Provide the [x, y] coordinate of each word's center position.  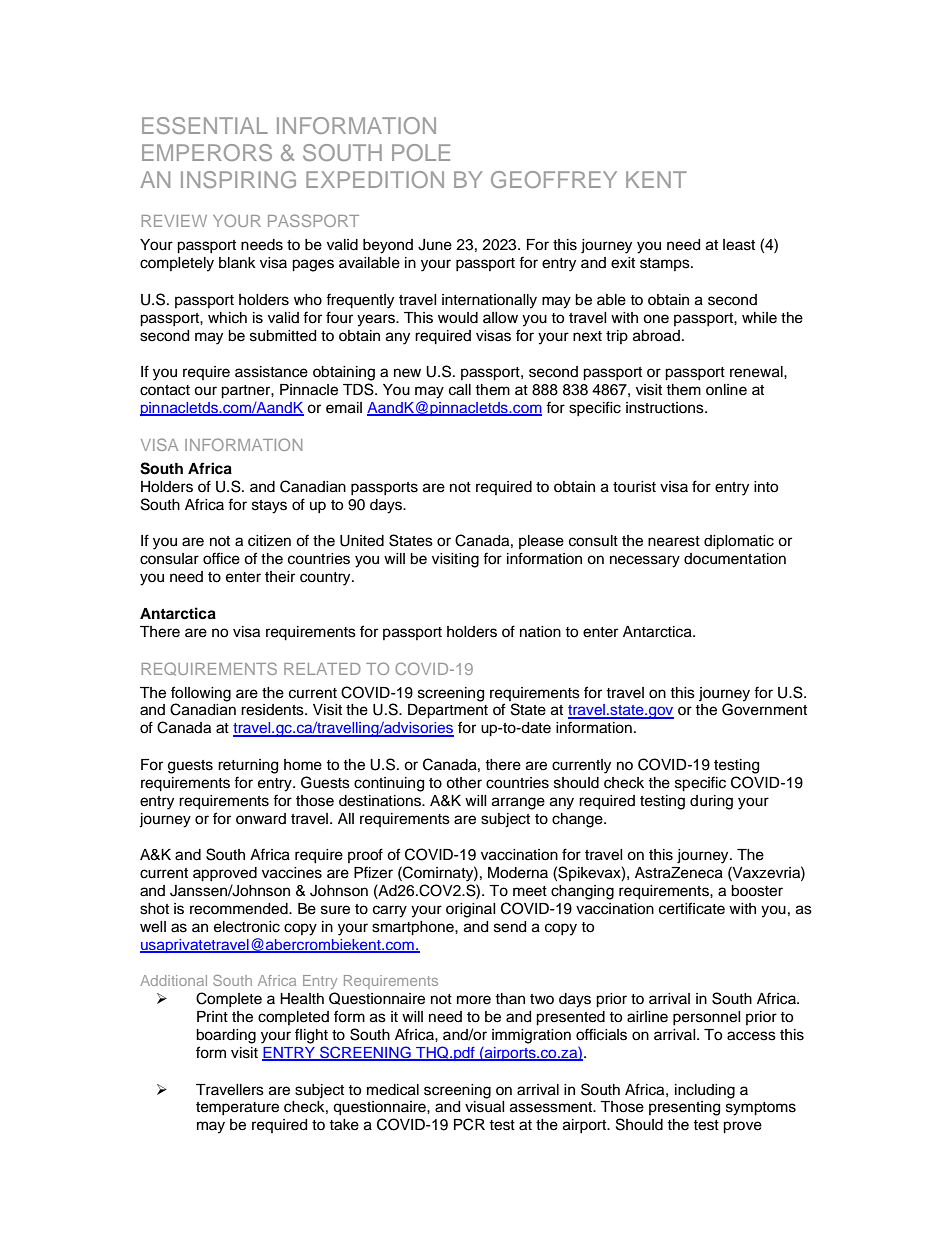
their [280, 577]
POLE [421, 152]
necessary [645, 561]
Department [448, 711]
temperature [237, 1108]
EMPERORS [207, 152]
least [739, 245]
